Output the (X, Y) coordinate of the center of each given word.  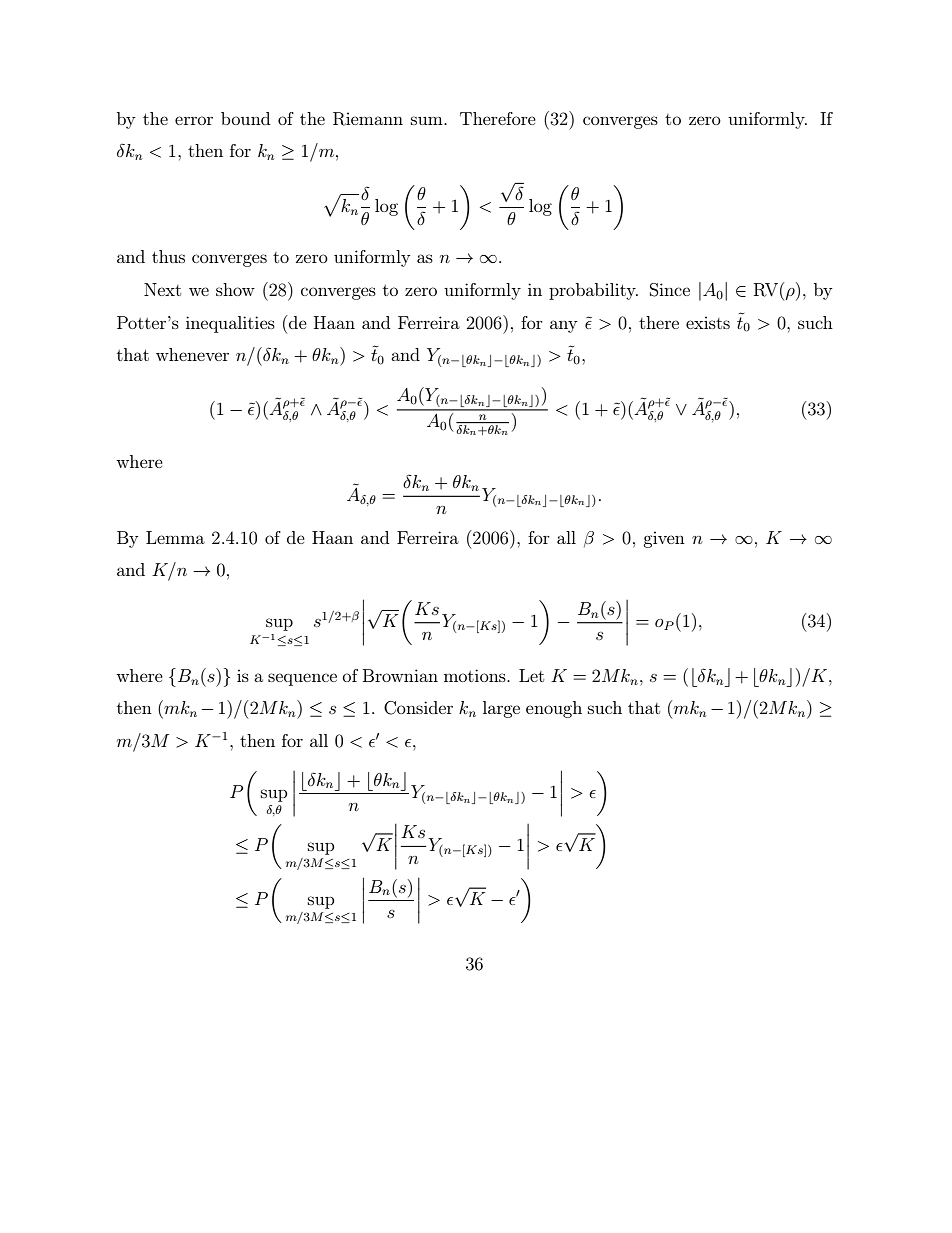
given (664, 539)
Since (670, 290)
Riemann (368, 119)
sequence (302, 679)
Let (531, 675)
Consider (418, 708)
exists (708, 322)
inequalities (230, 324)
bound (245, 118)
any (564, 326)
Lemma (175, 537)
